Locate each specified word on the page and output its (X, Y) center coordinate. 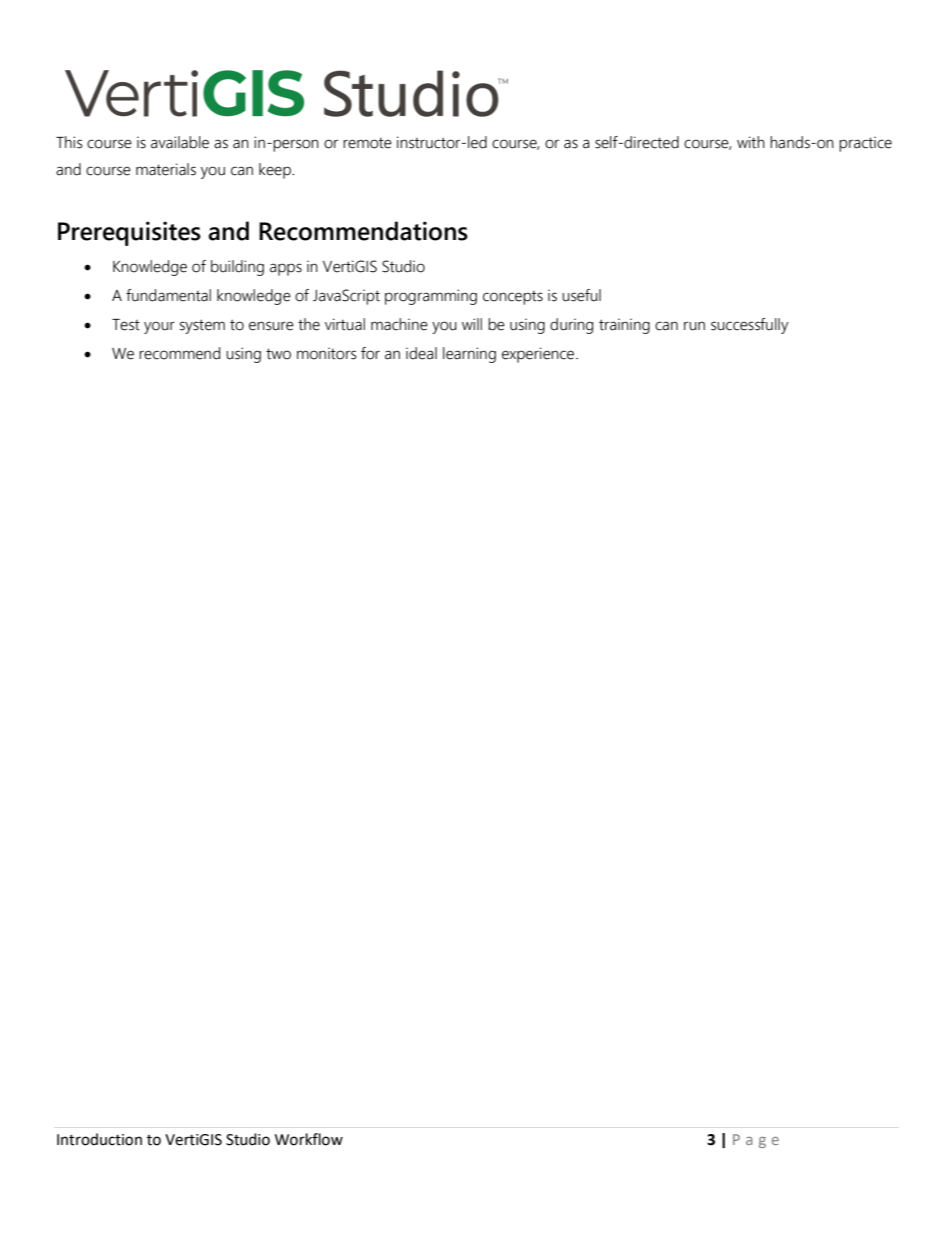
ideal (421, 353)
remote (367, 143)
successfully (750, 326)
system (202, 326)
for (370, 353)
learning (469, 355)
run (694, 326)
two (278, 354)
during (571, 326)
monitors (326, 354)
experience (539, 355)
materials (166, 169)
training (624, 326)
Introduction (99, 1139)
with (751, 142)
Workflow (309, 1139)
